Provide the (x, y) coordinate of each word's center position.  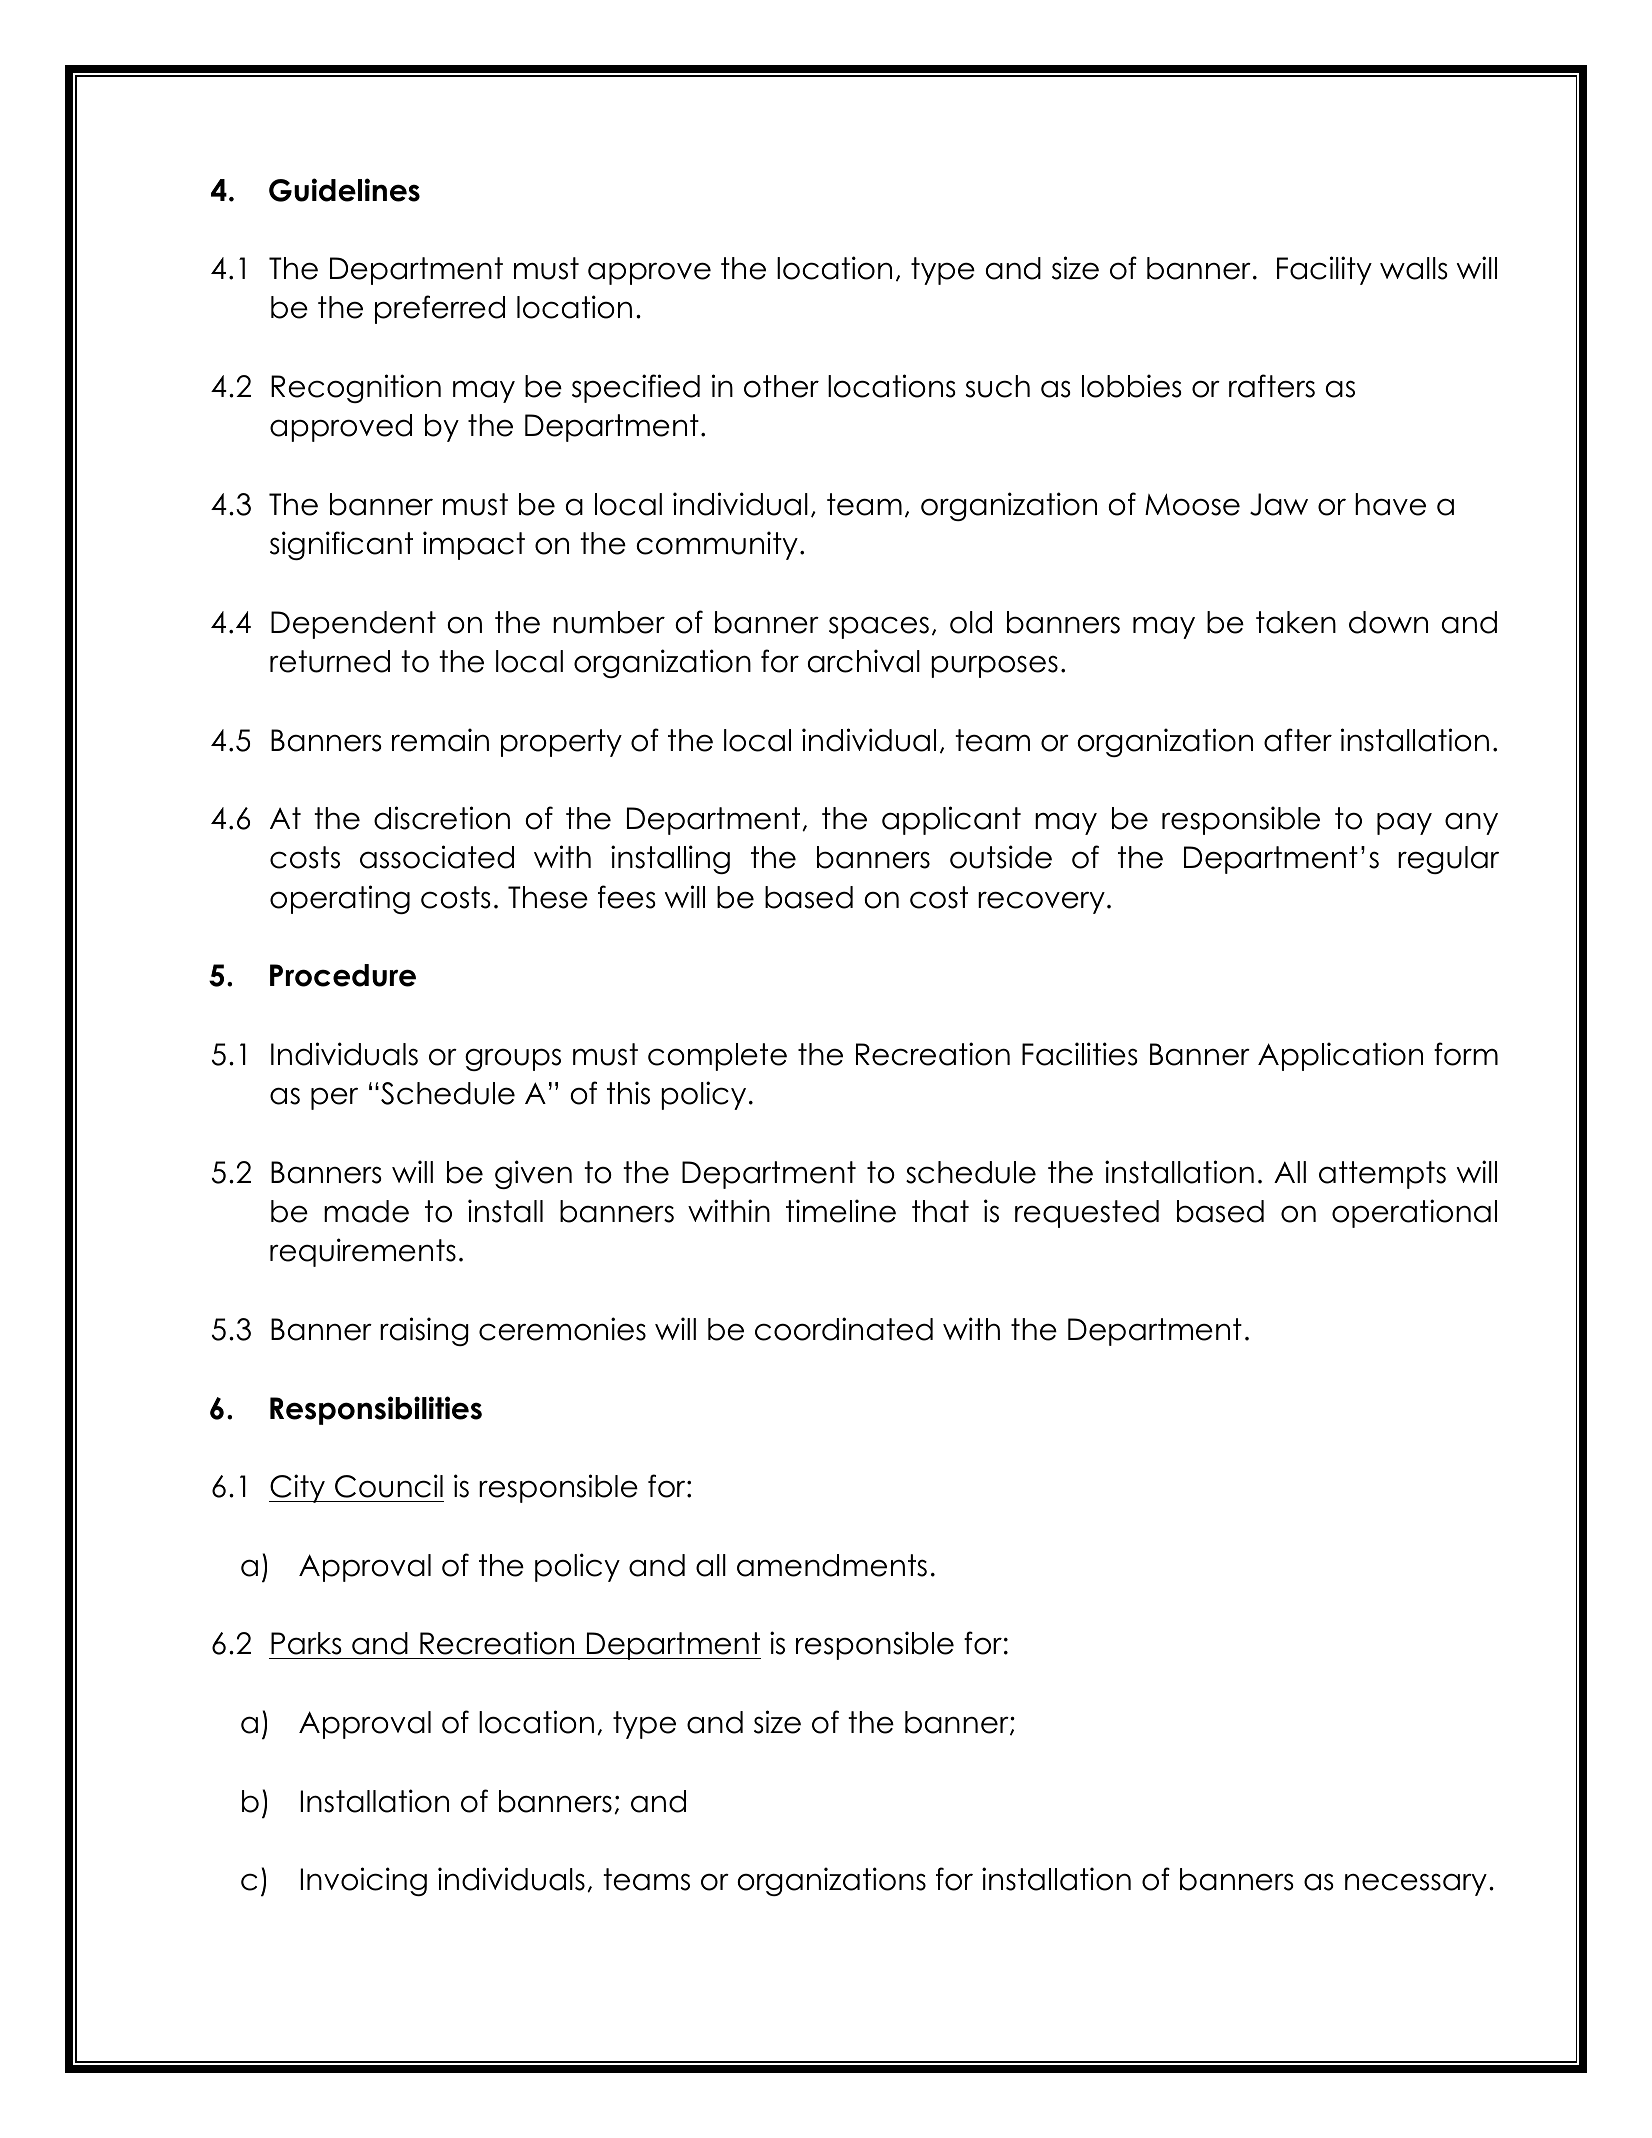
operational (1414, 1213)
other (781, 386)
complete (717, 1057)
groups (513, 1059)
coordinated (844, 1329)
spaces (879, 627)
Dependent (353, 625)
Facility (1324, 270)
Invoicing (363, 1881)
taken (1296, 622)
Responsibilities (376, 1410)
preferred (440, 309)
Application (1340, 1056)
